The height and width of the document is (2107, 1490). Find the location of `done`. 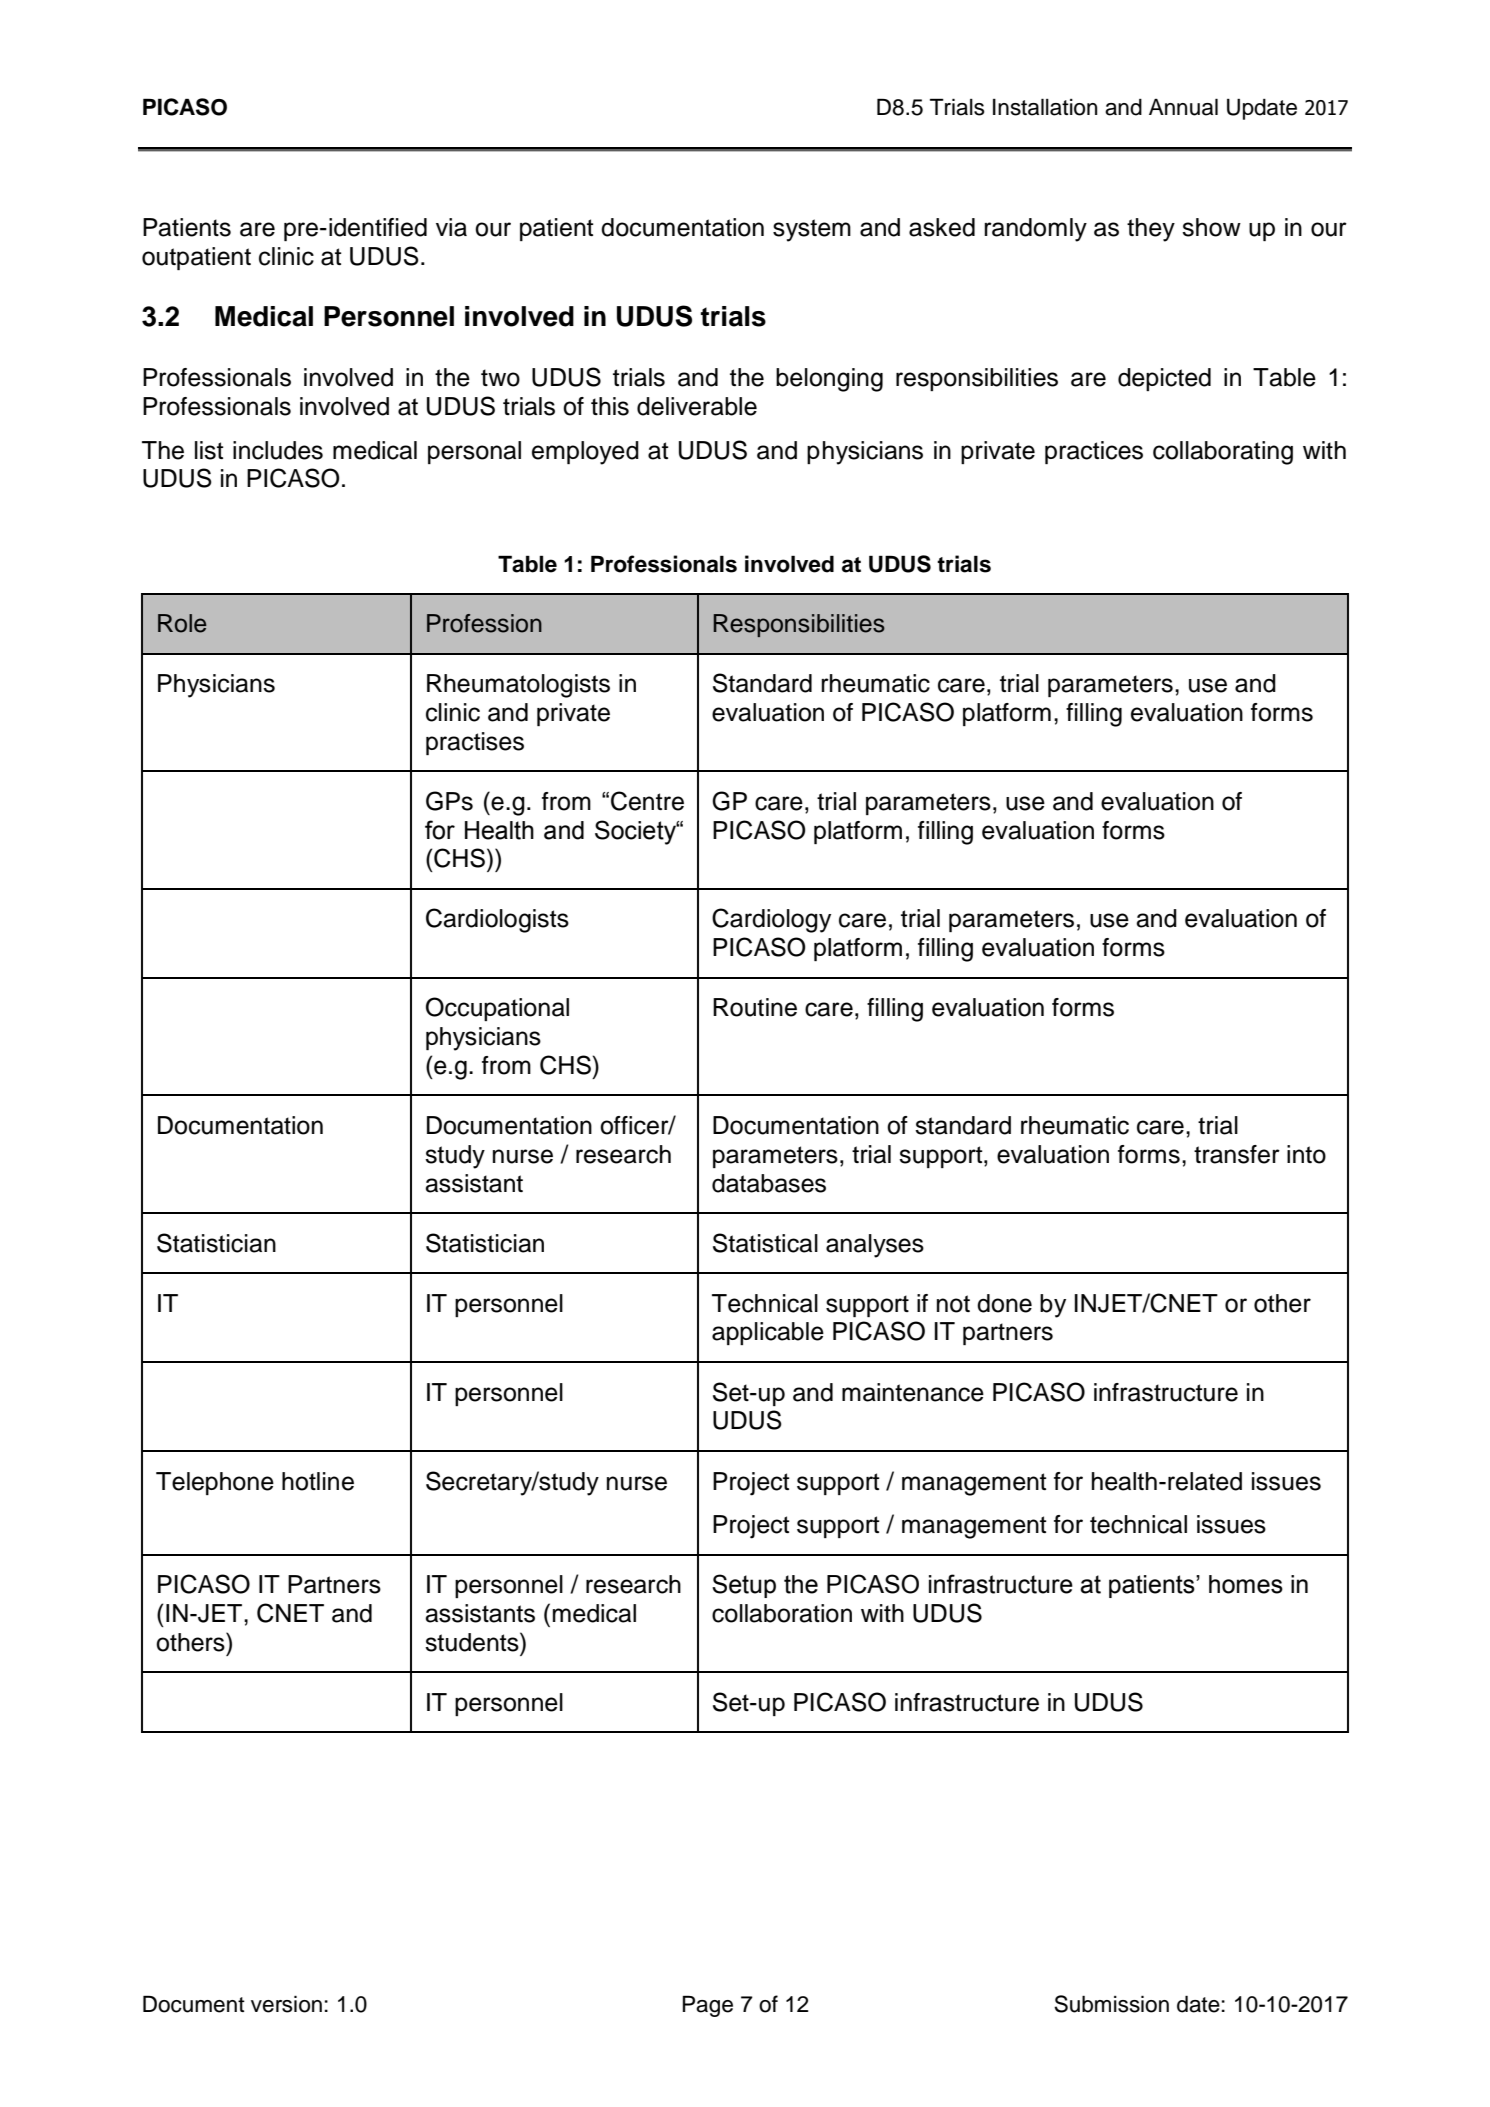

done is located at coordinates (1004, 1303).
